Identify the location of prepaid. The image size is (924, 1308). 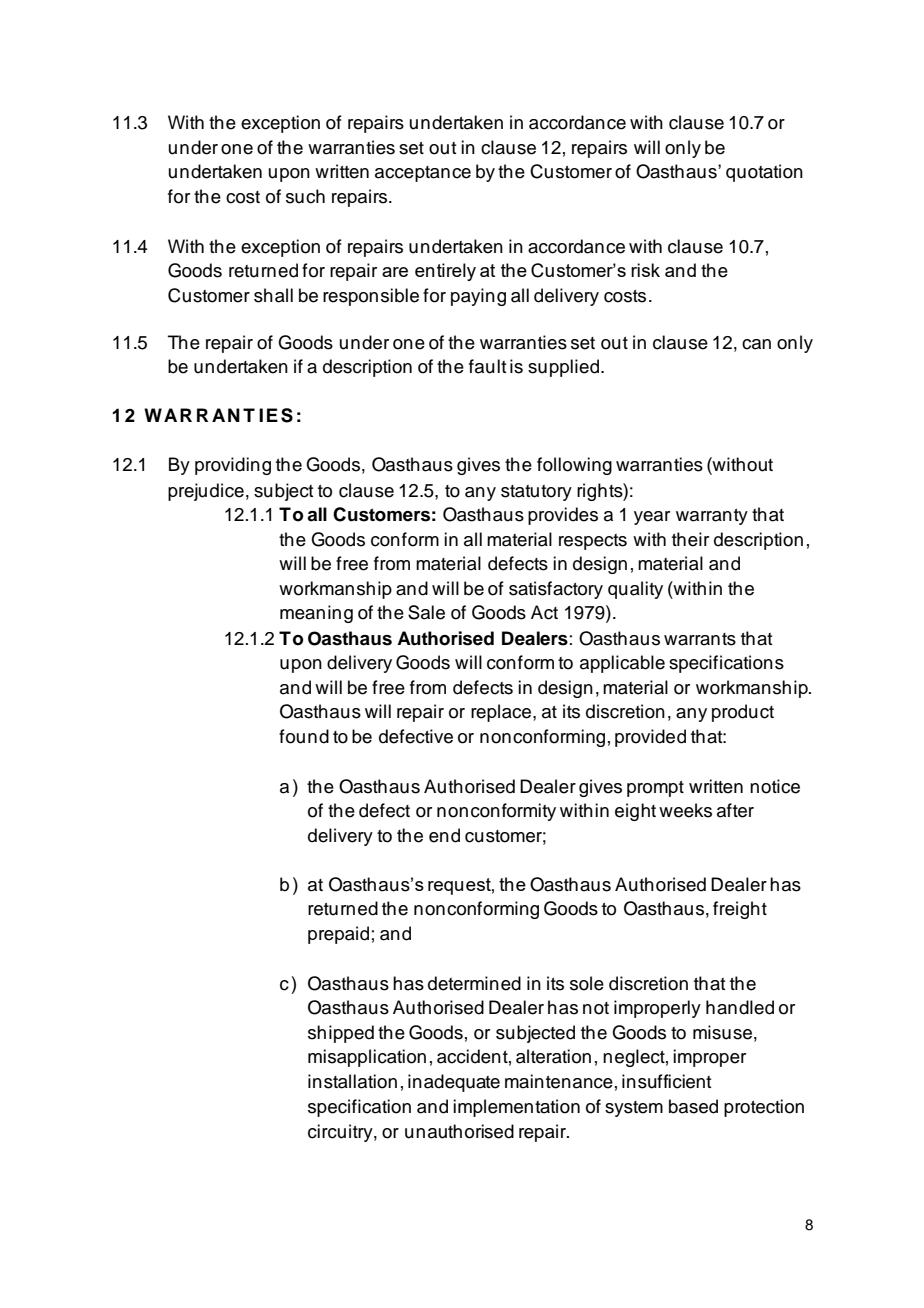
(338, 935).
